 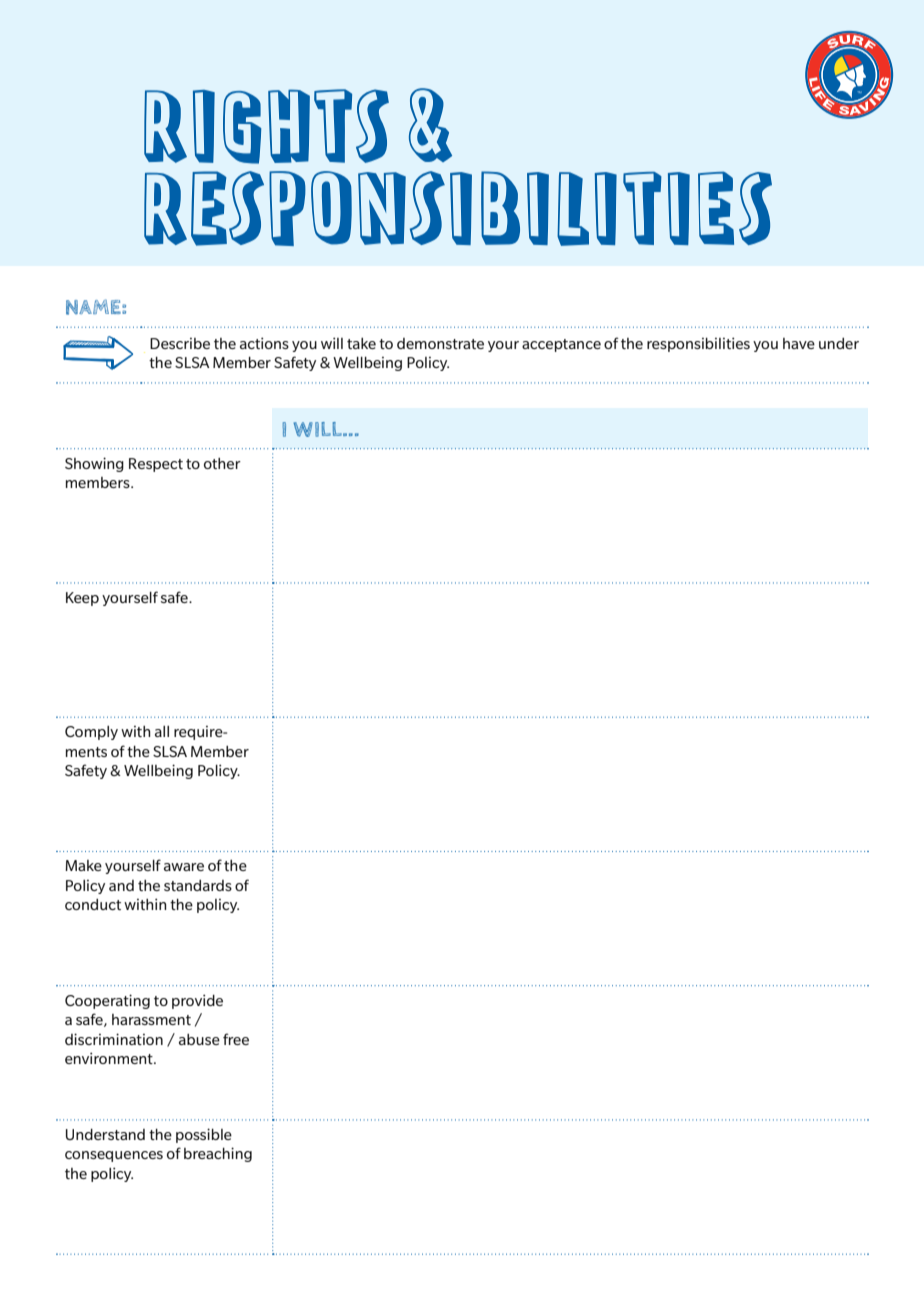 What do you see at coordinates (266, 126) in the screenshot?
I see `RIGHTS` at bounding box center [266, 126].
